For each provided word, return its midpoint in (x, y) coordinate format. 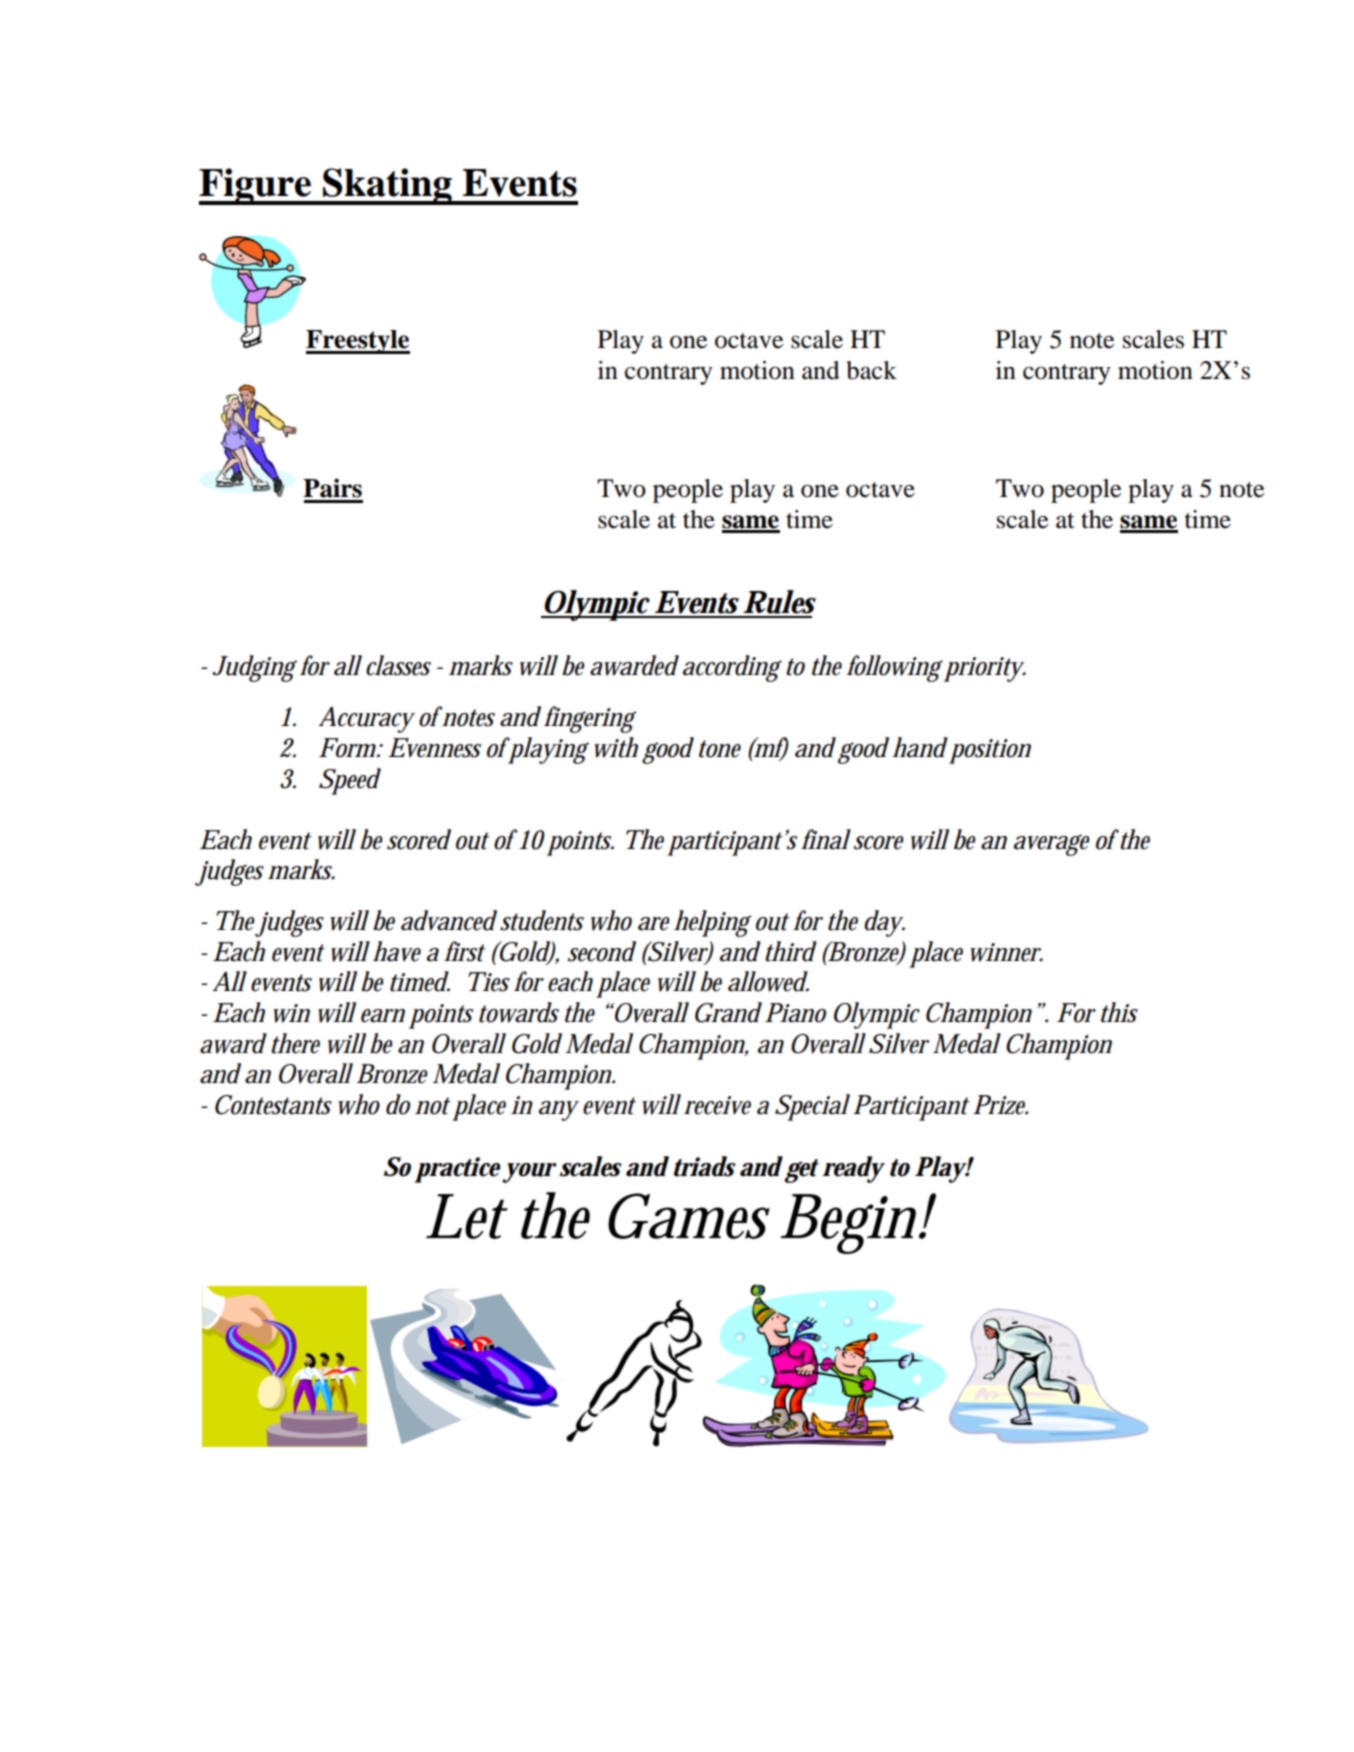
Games (689, 1216)
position (990, 751)
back (871, 370)
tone (720, 749)
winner (1006, 952)
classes (398, 665)
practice (459, 1170)
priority (985, 669)
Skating (387, 186)
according (732, 668)
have (397, 951)
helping (712, 923)
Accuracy (366, 720)
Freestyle (358, 342)
